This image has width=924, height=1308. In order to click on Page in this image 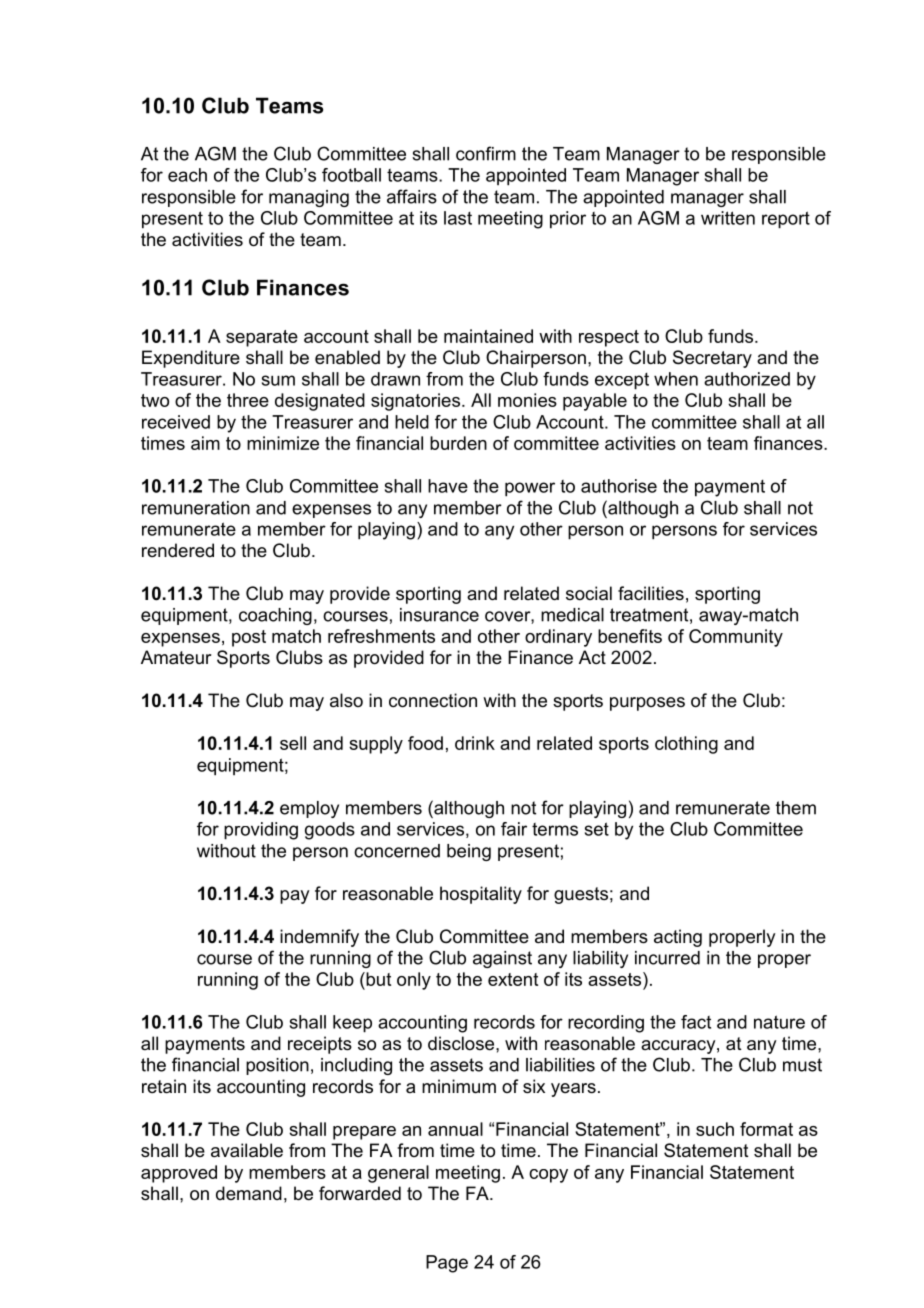, I will do `click(447, 1264)`.
